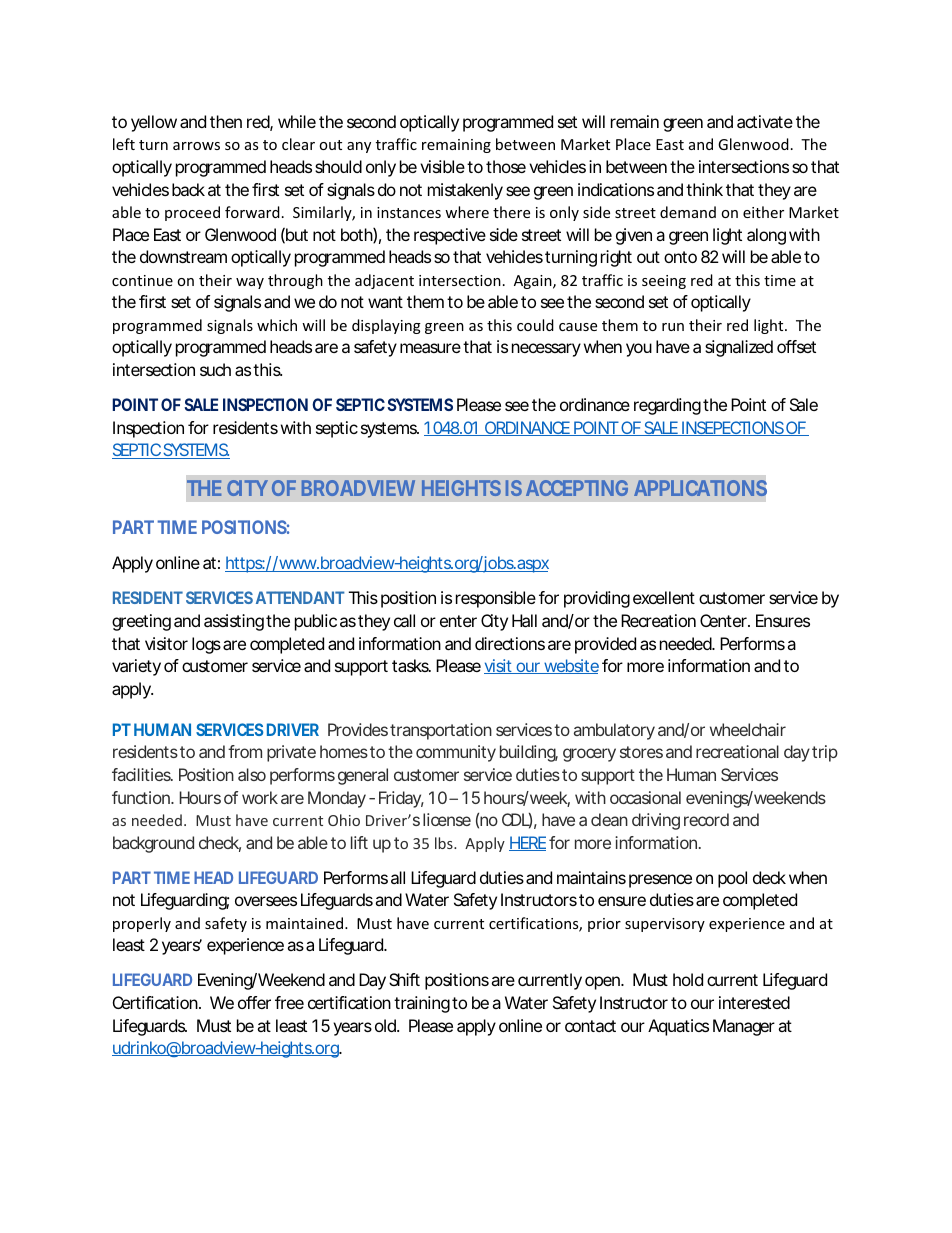 The height and width of the screenshot is (1233, 952). What do you see at coordinates (754, 1002) in the screenshot?
I see `interested` at bounding box center [754, 1002].
